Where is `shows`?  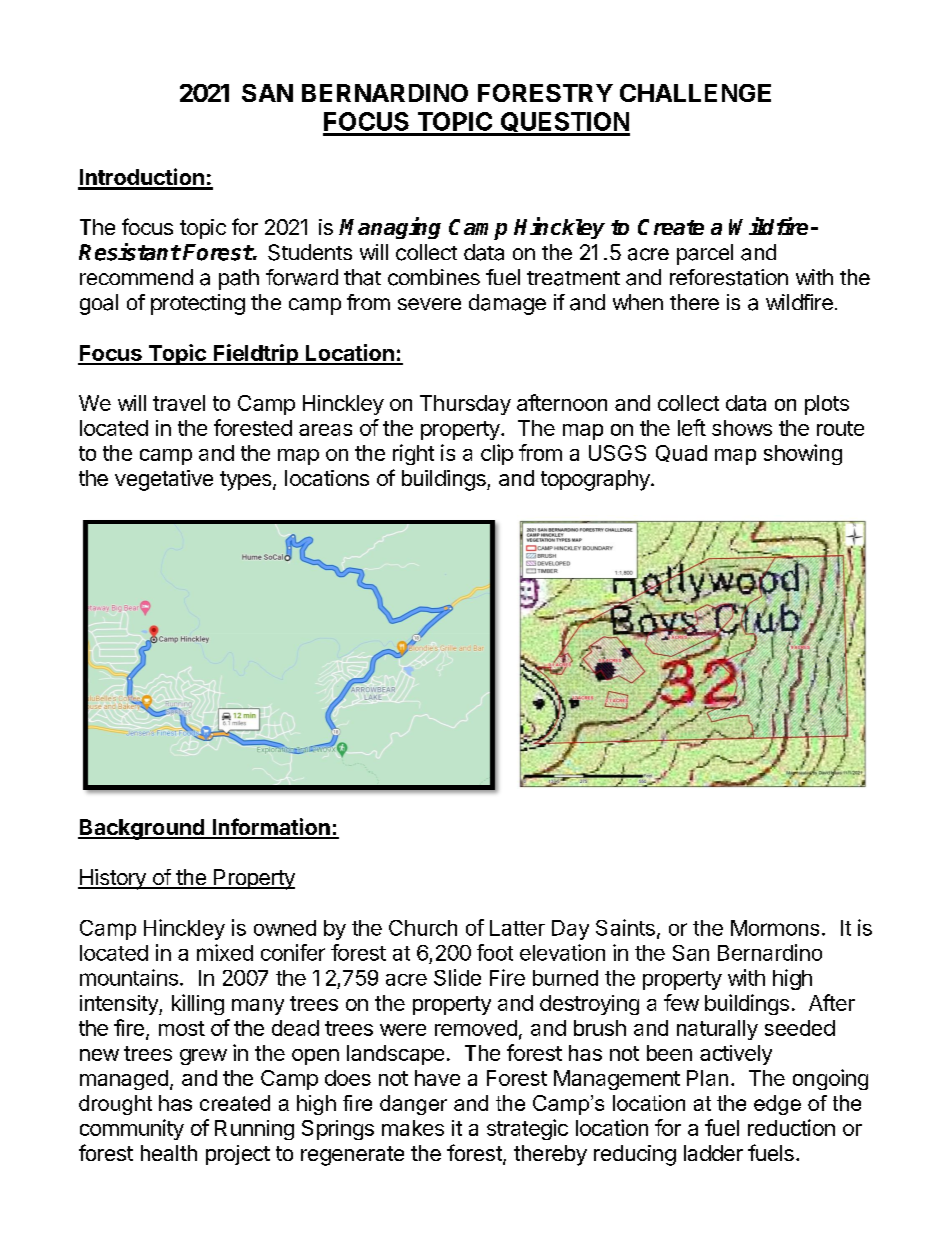 shows is located at coordinates (742, 428).
